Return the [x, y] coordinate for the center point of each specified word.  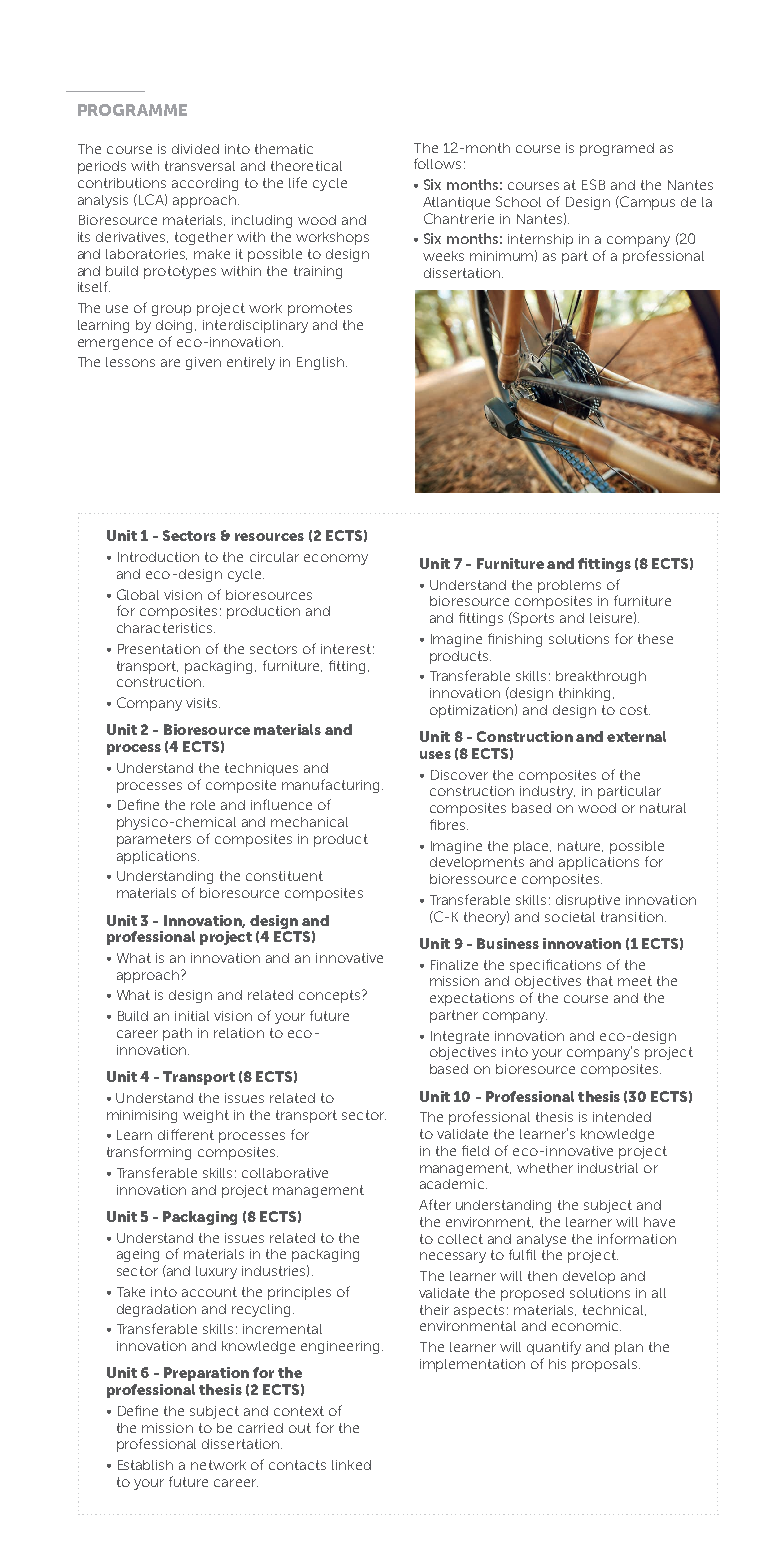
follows [437, 163]
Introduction [158, 557]
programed [617, 149]
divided [195, 149]
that [600, 981]
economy [336, 559]
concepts [331, 996]
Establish [145, 1465]
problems [569, 586]
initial [192, 1016]
